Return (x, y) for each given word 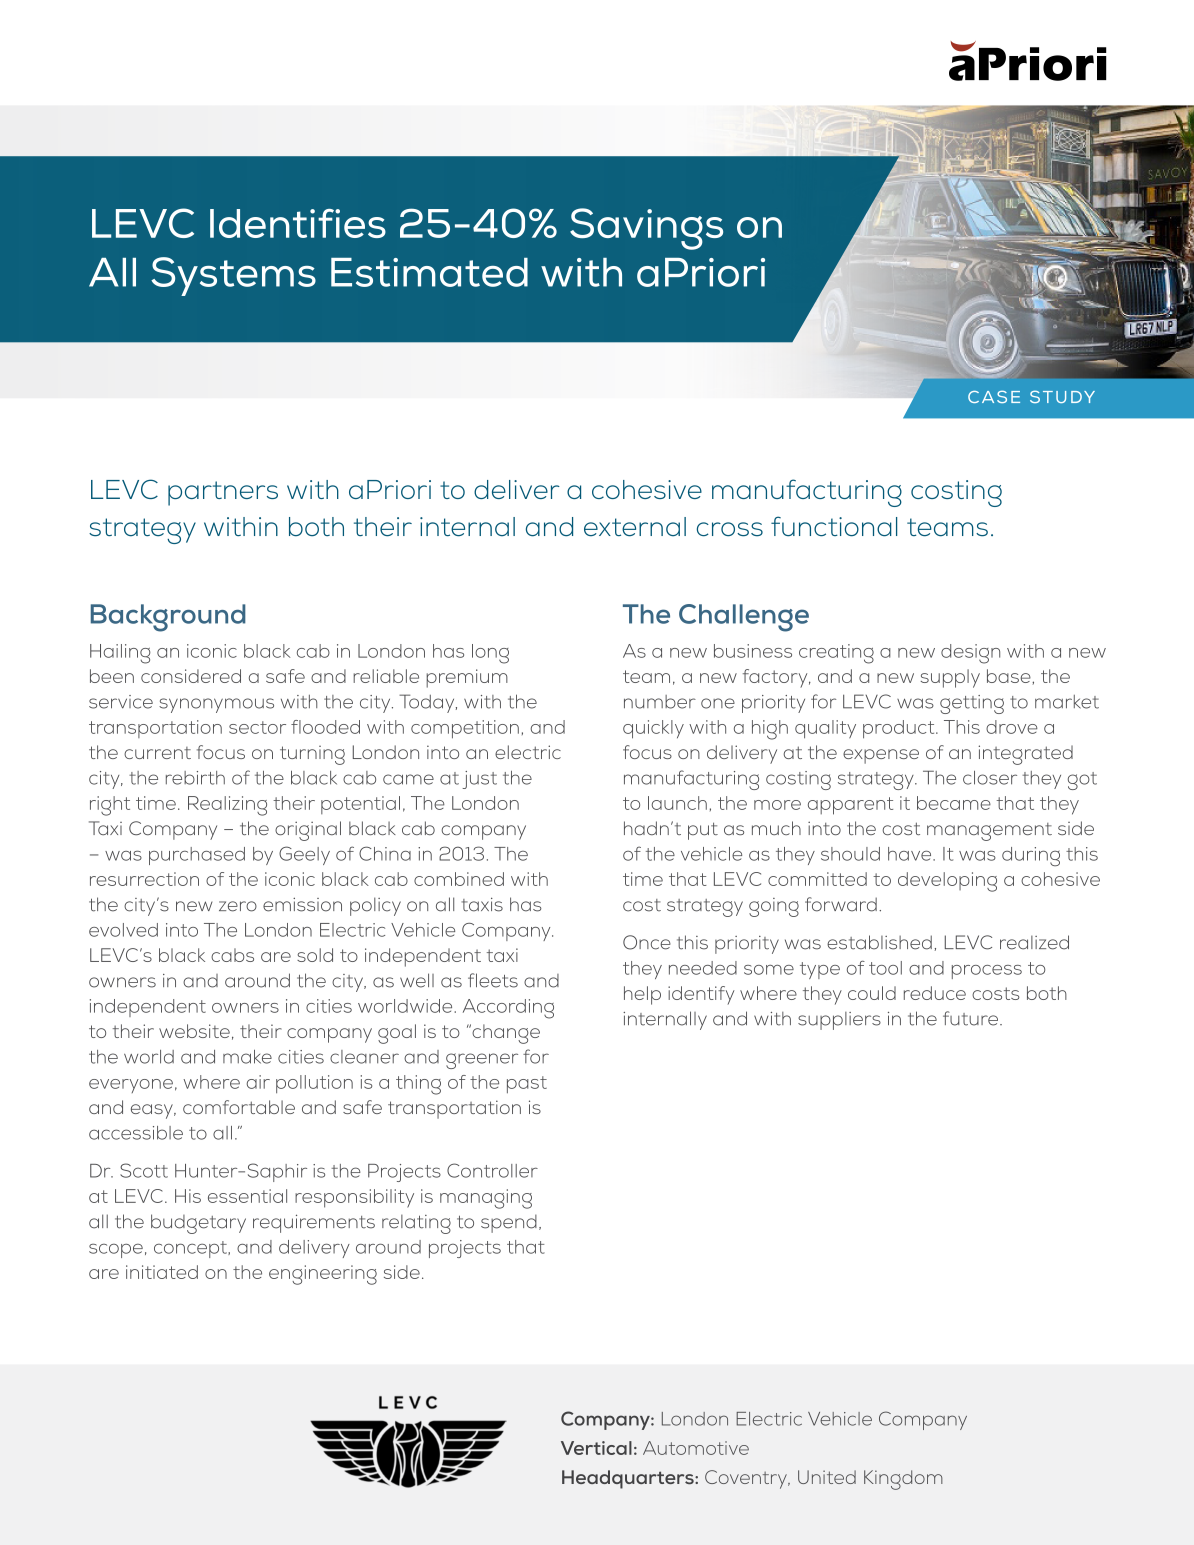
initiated (162, 1272)
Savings (646, 229)
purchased (197, 856)
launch (677, 803)
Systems (233, 276)
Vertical (596, 1448)
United (827, 1477)
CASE (994, 396)
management (989, 832)
